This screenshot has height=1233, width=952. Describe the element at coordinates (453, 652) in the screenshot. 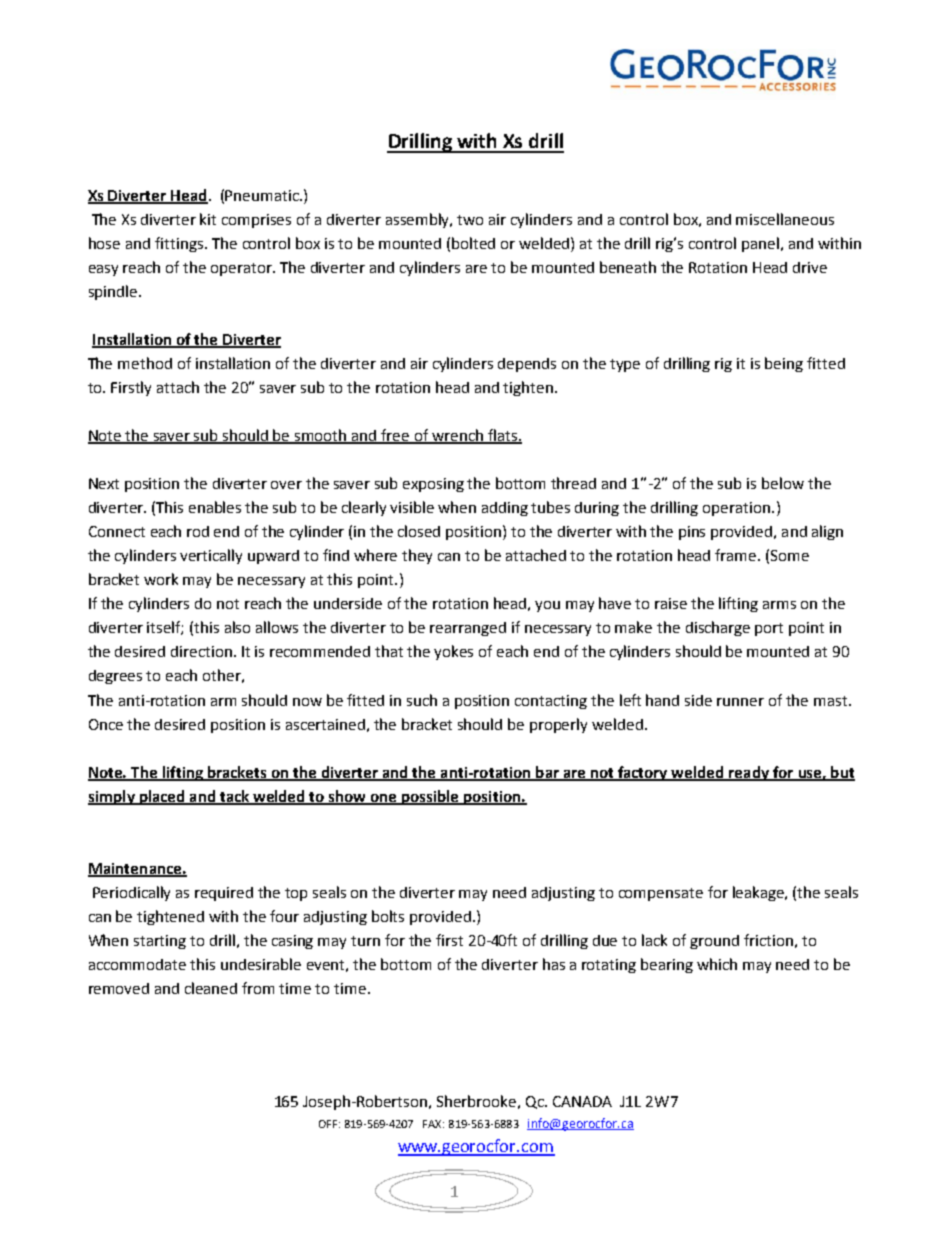

I see `yokes` at that location.
